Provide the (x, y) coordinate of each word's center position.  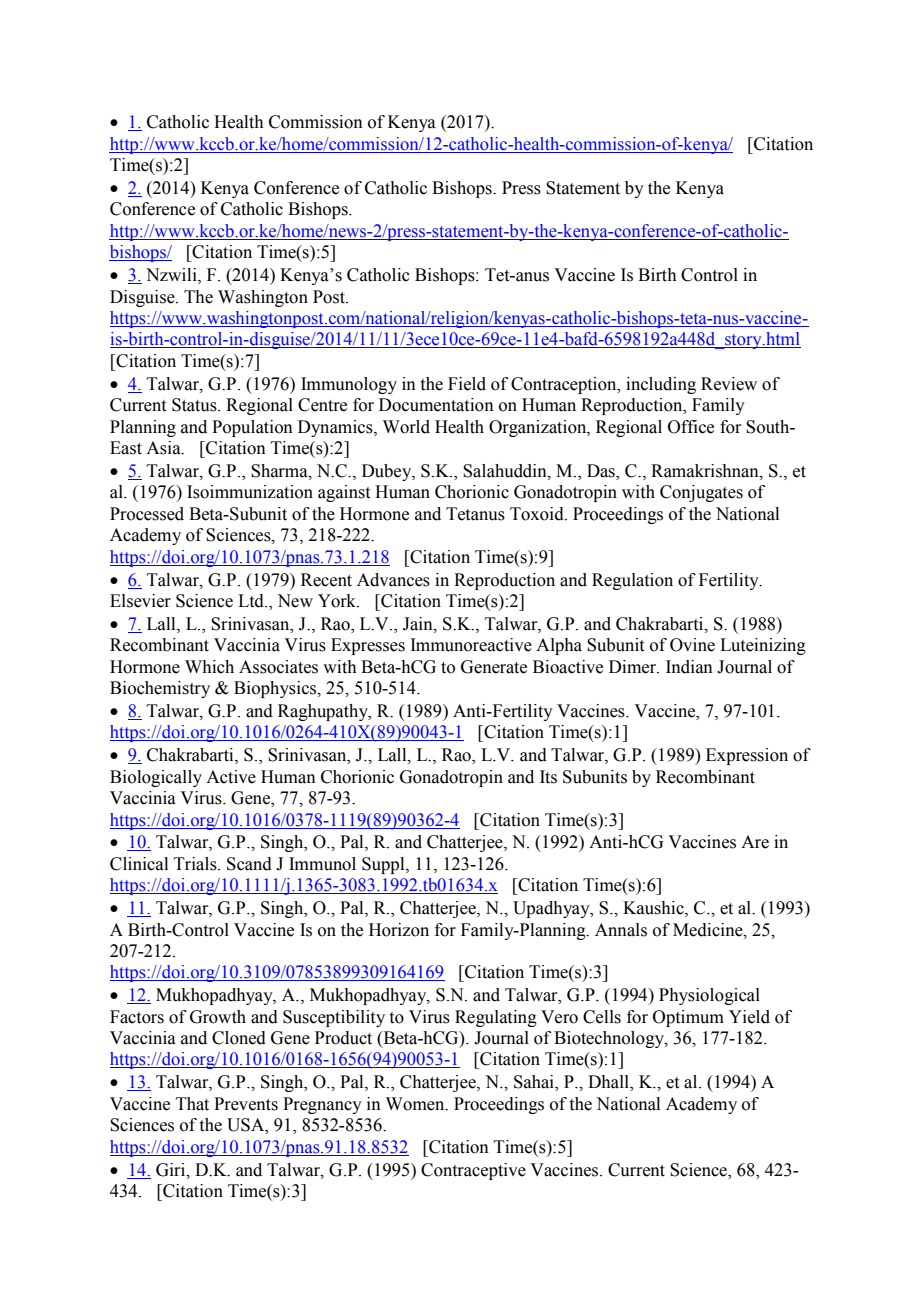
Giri (172, 1170)
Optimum (688, 1018)
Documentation (436, 405)
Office (691, 427)
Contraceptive (473, 1171)
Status (195, 405)
